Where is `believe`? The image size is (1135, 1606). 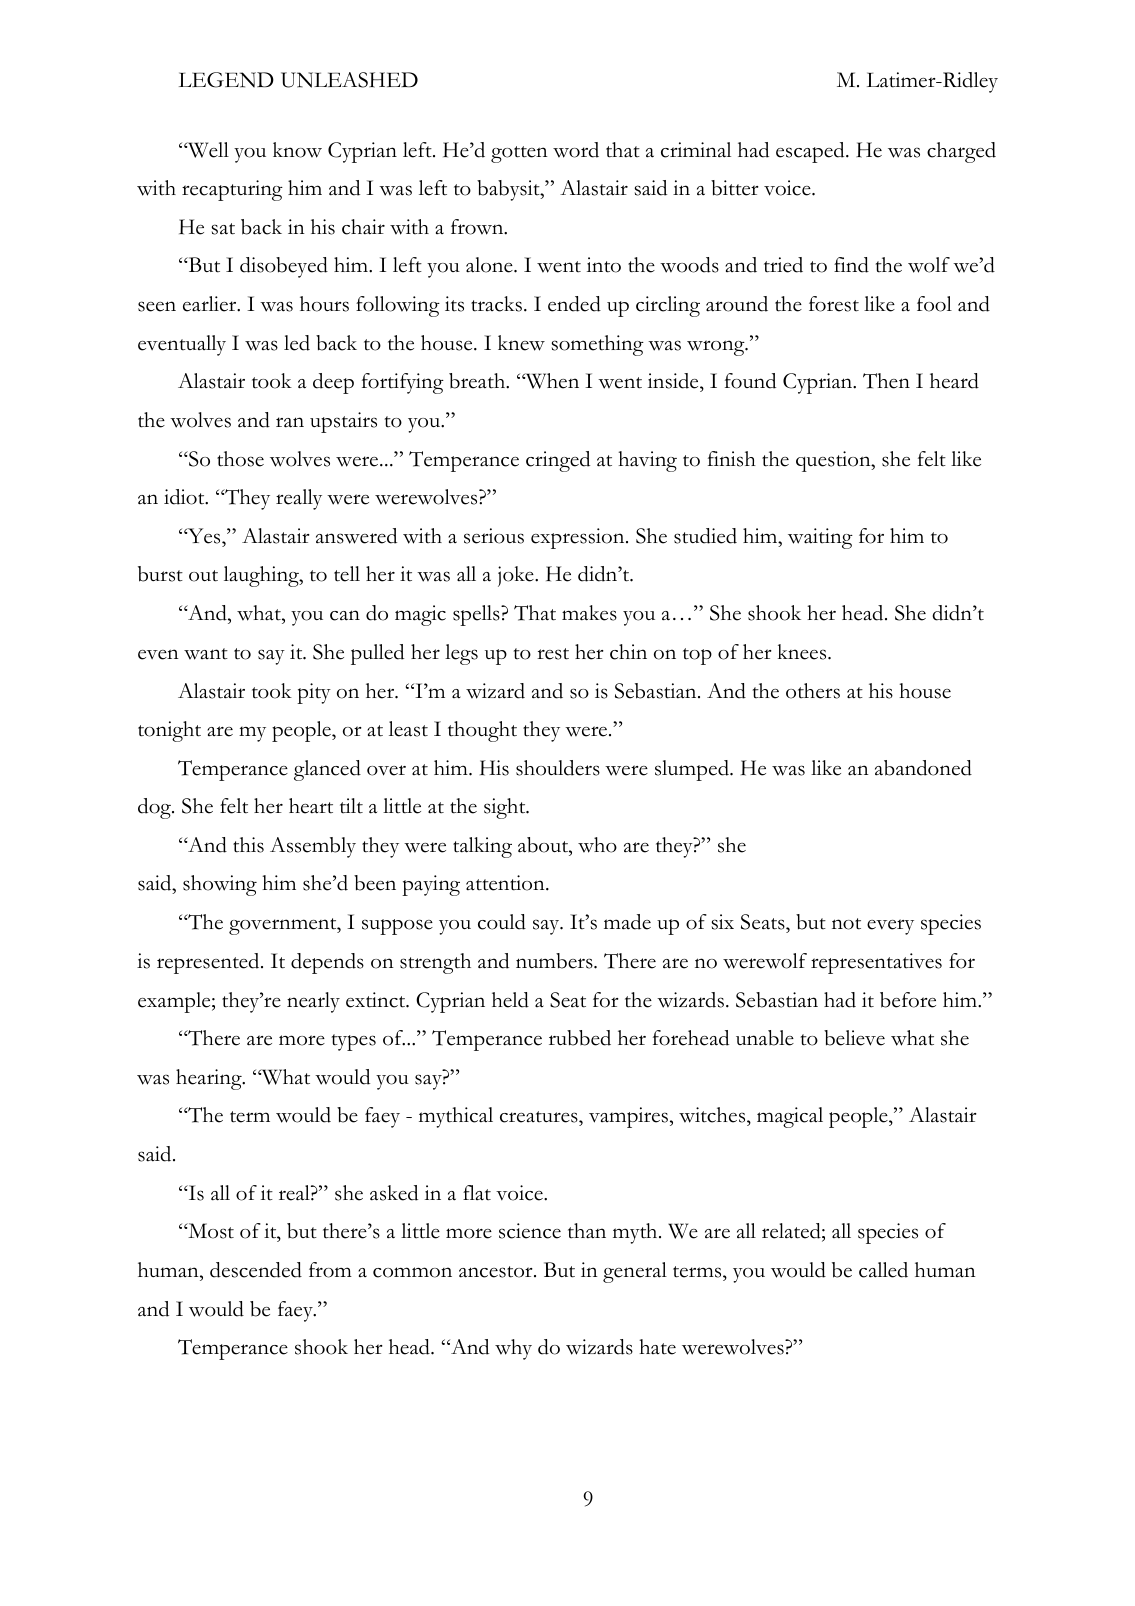
believe is located at coordinates (854, 1038).
